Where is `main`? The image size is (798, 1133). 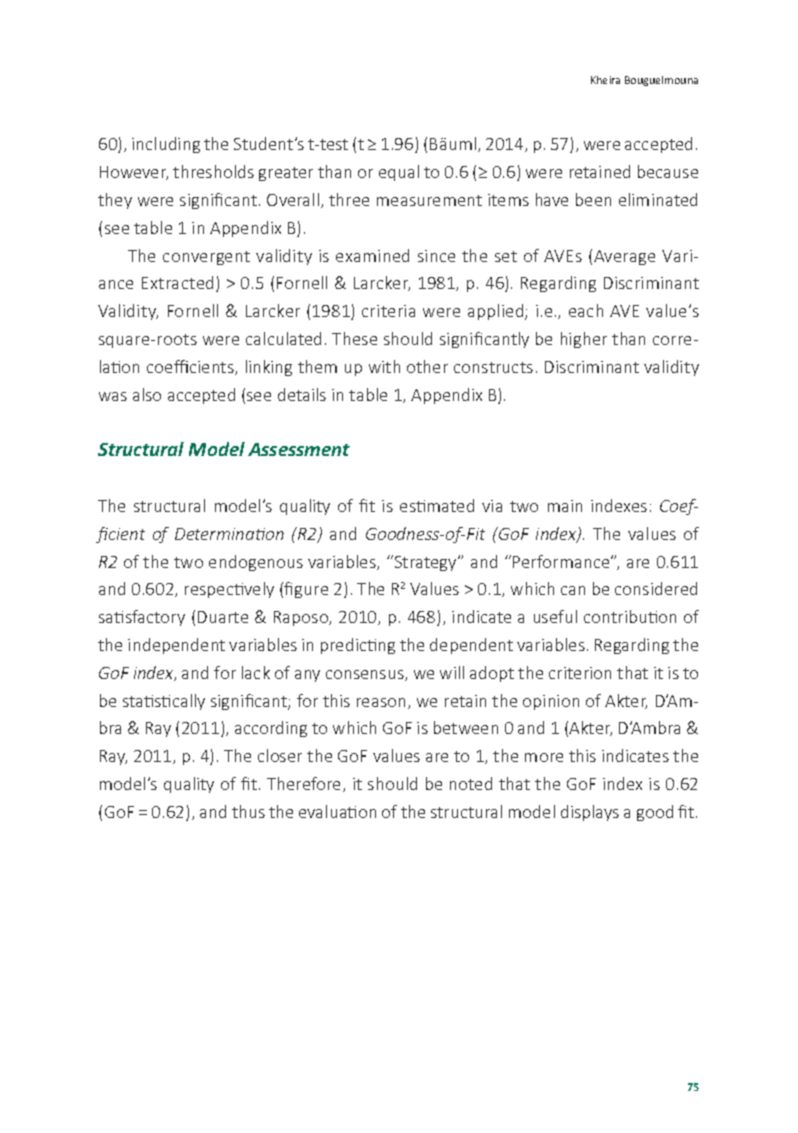
main is located at coordinates (565, 506).
